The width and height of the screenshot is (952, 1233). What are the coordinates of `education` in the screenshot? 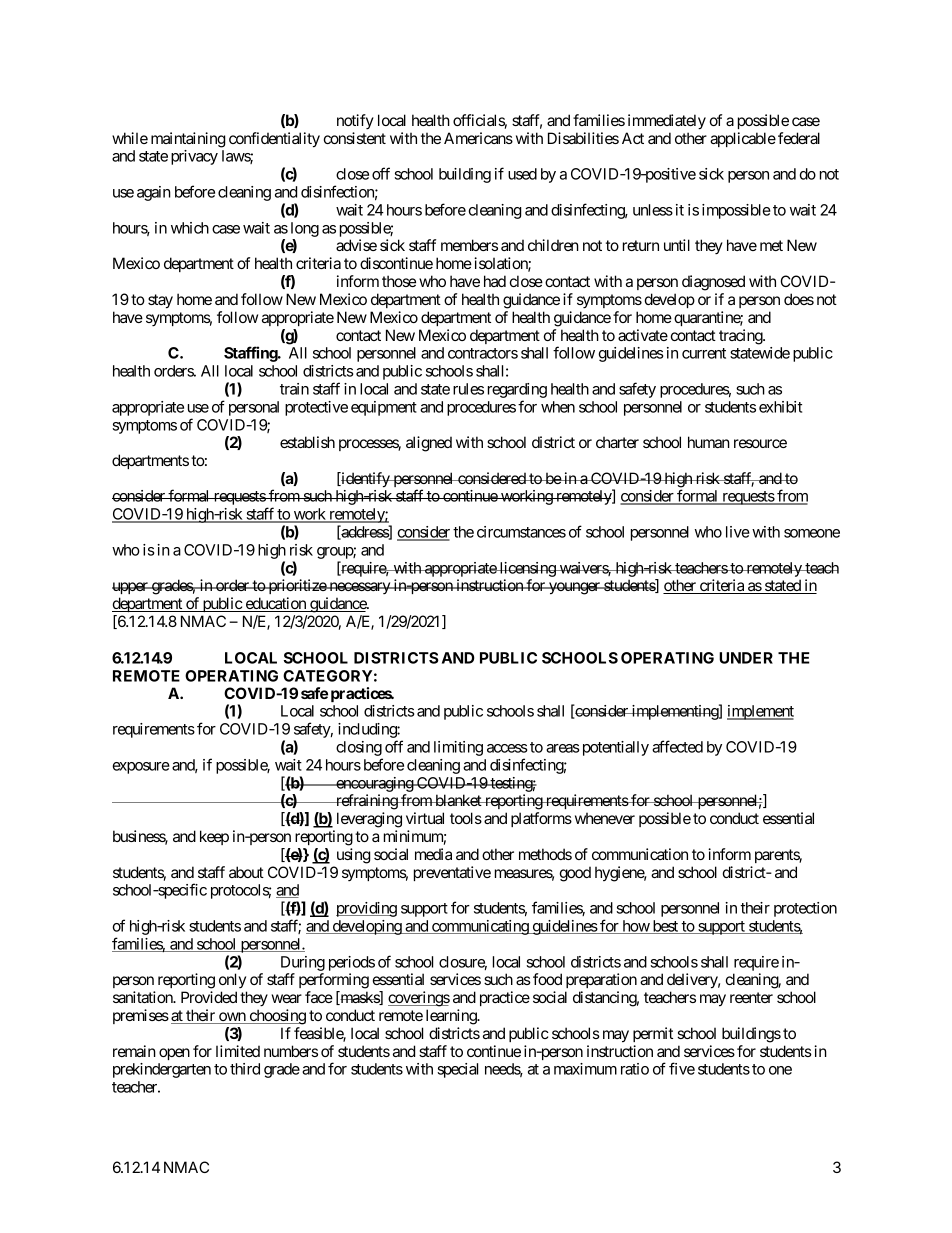 It's located at (275, 604).
